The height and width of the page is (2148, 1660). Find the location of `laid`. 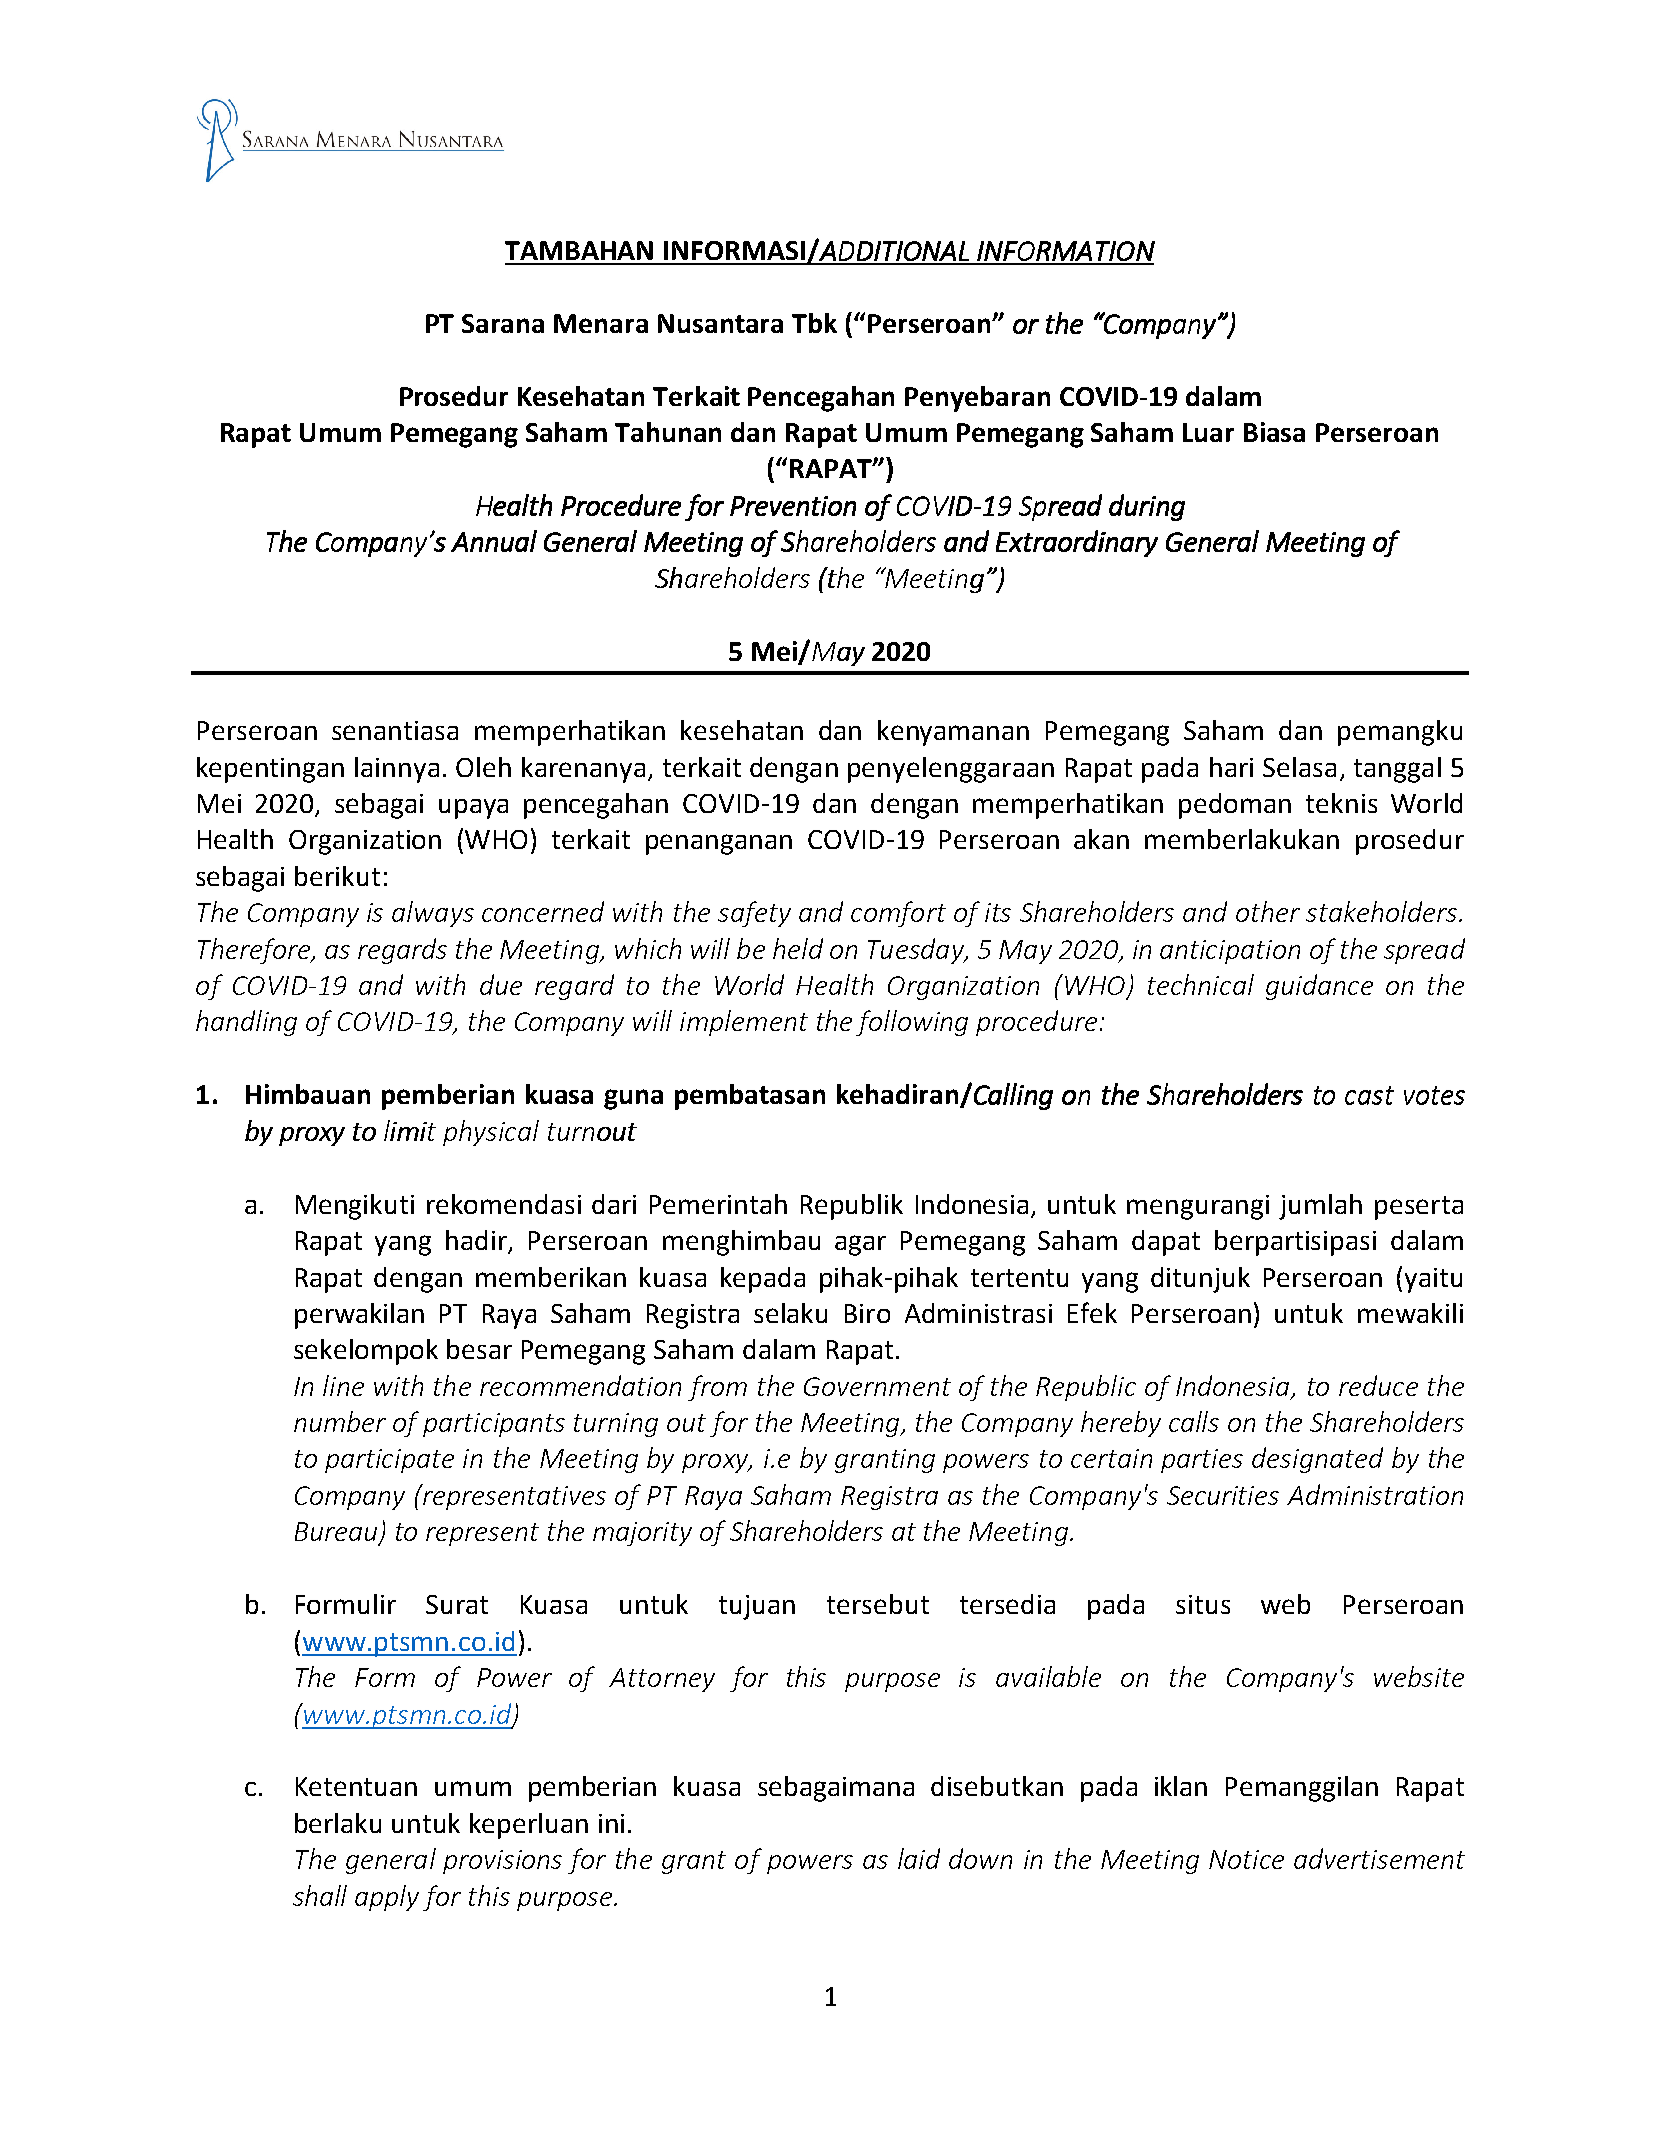

laid is located at coordinates (919, 1858).
